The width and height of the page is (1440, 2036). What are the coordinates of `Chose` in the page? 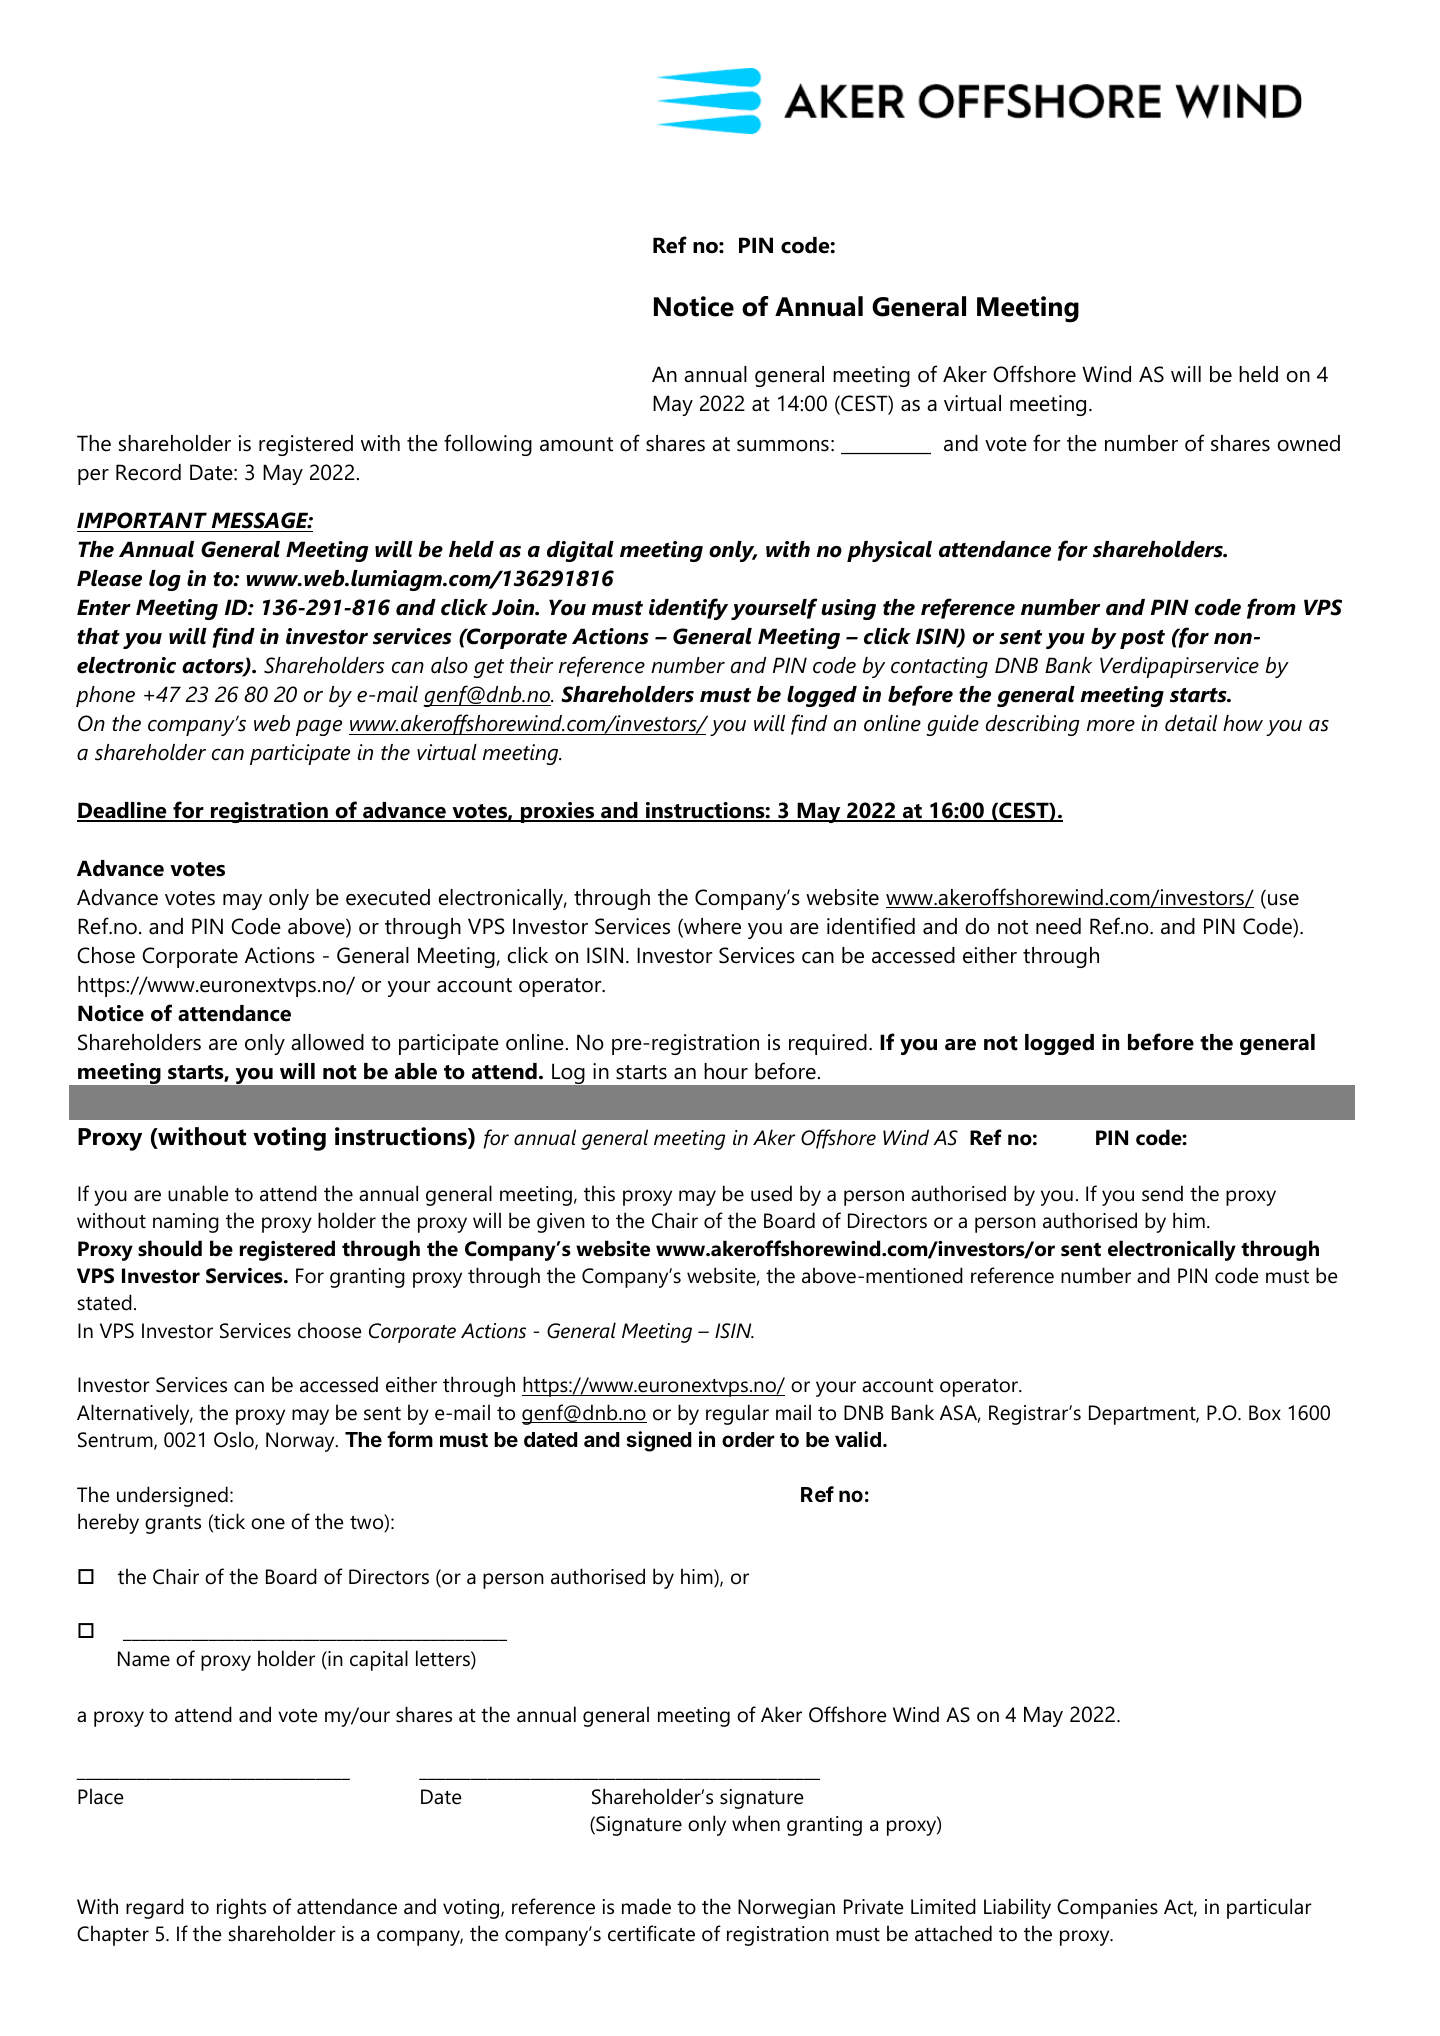 It's located at (106, 955).
